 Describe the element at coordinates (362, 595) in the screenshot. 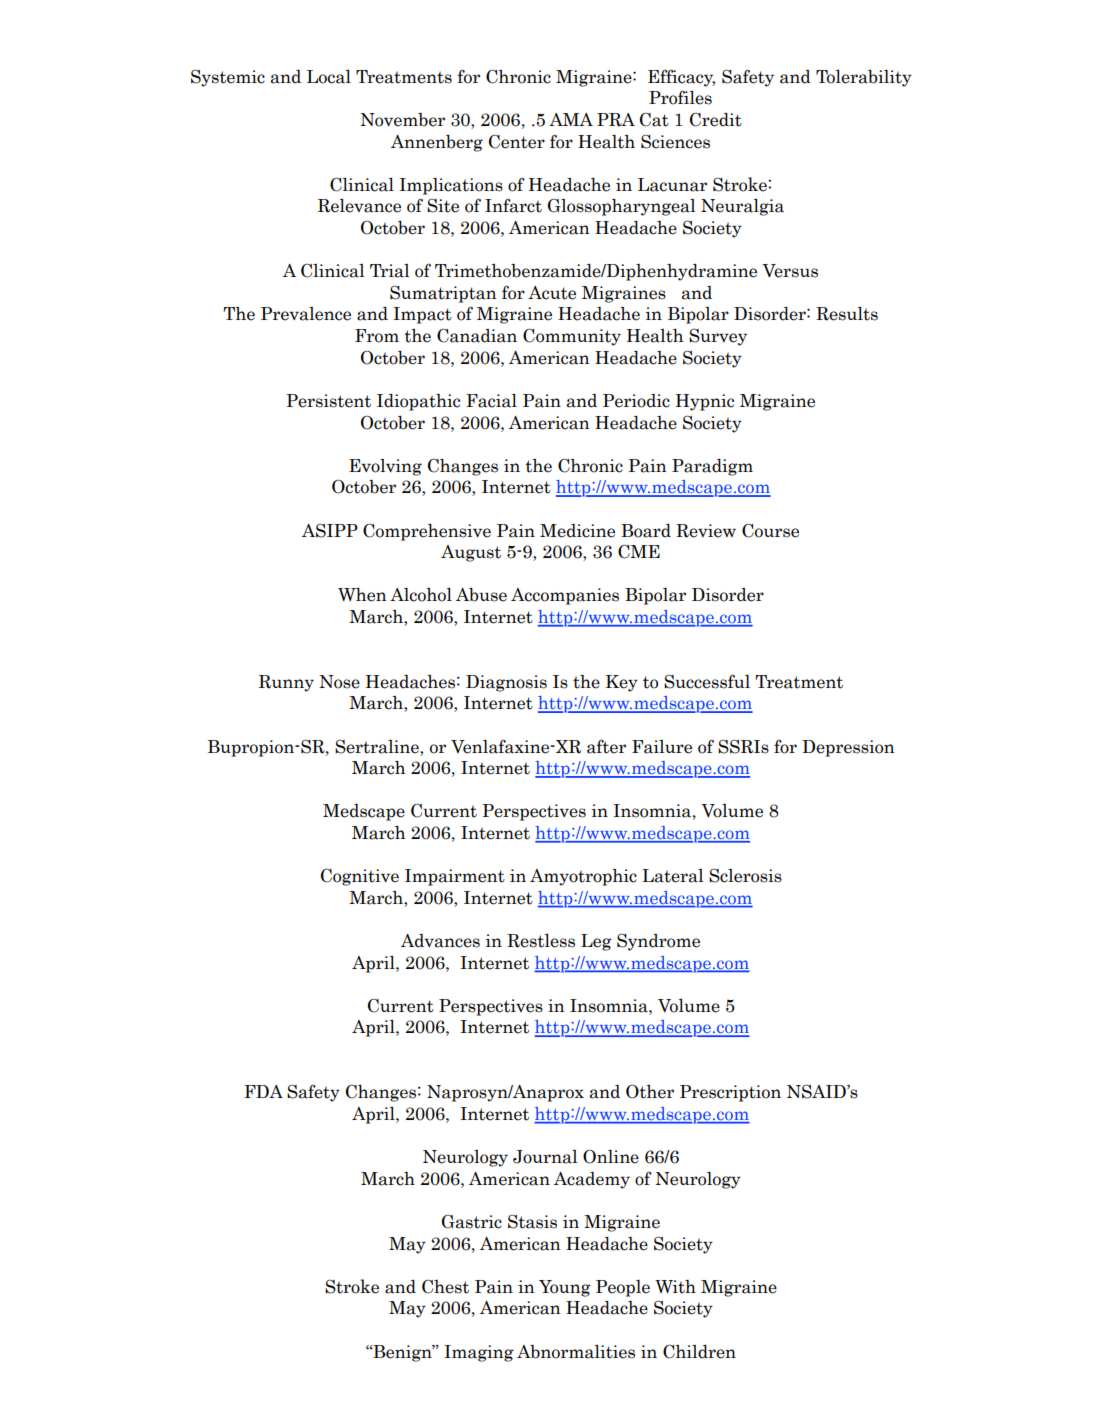

I see `When` at that location.
